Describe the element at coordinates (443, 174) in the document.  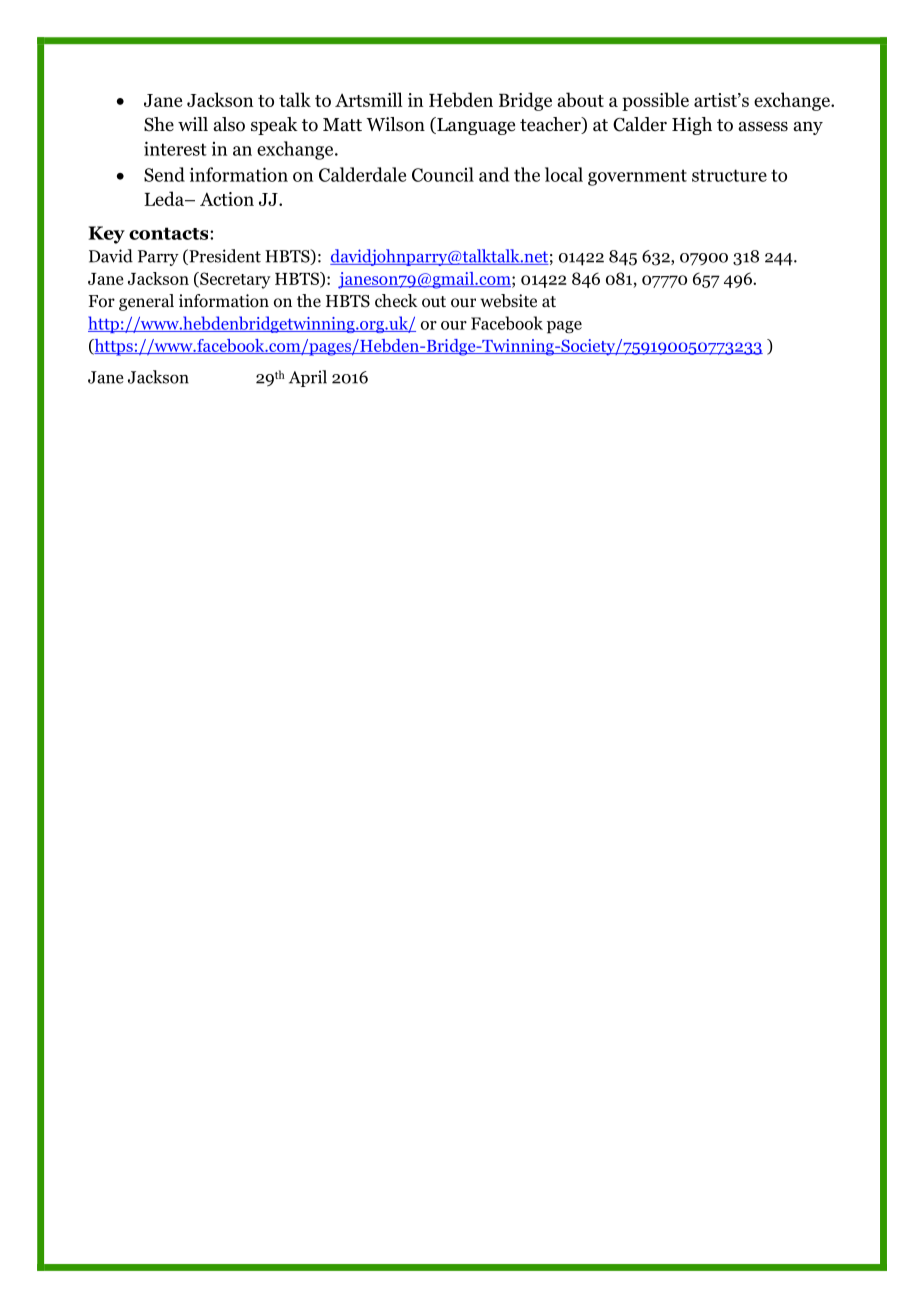
I see `Council` at that location.
